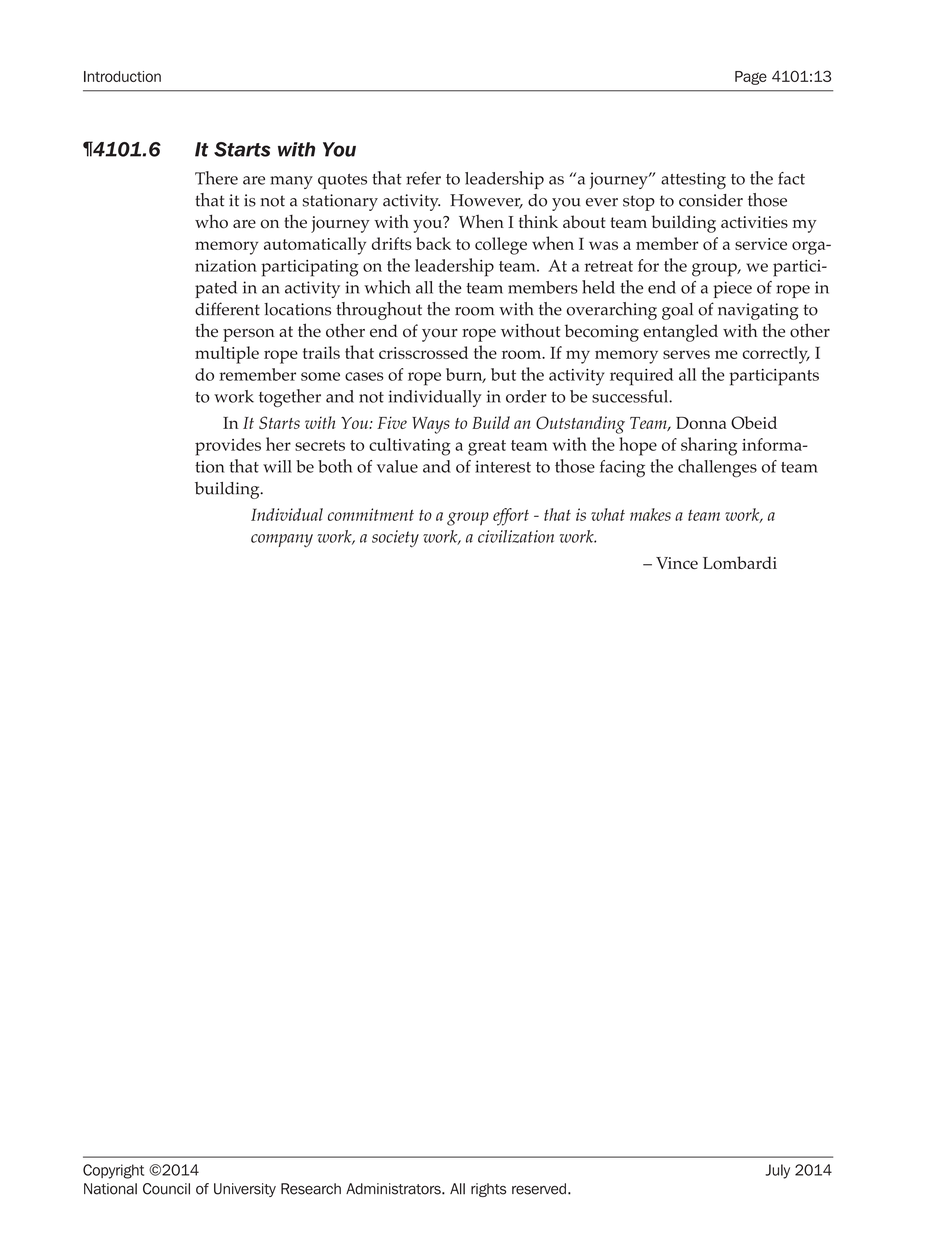 The width and height of the screenshot is (952, 1233). Describe the element at coordinates (216, 178) in the screenshot. I see `There` at that location.
